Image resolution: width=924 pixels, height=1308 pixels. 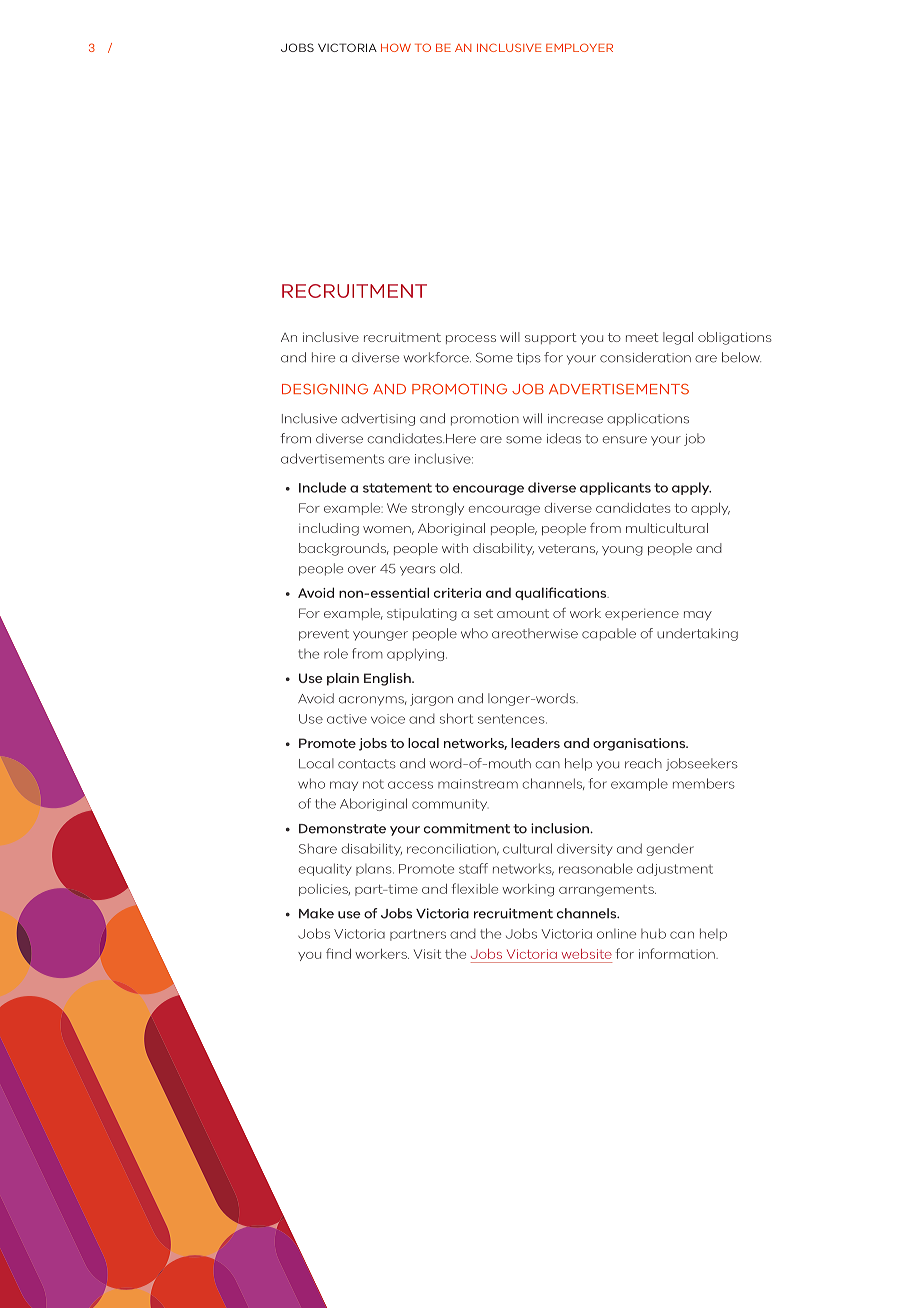 What do you see at coordinates (338, 953) in the screenshot?
I see `find` at bounding box center [338, 953].
